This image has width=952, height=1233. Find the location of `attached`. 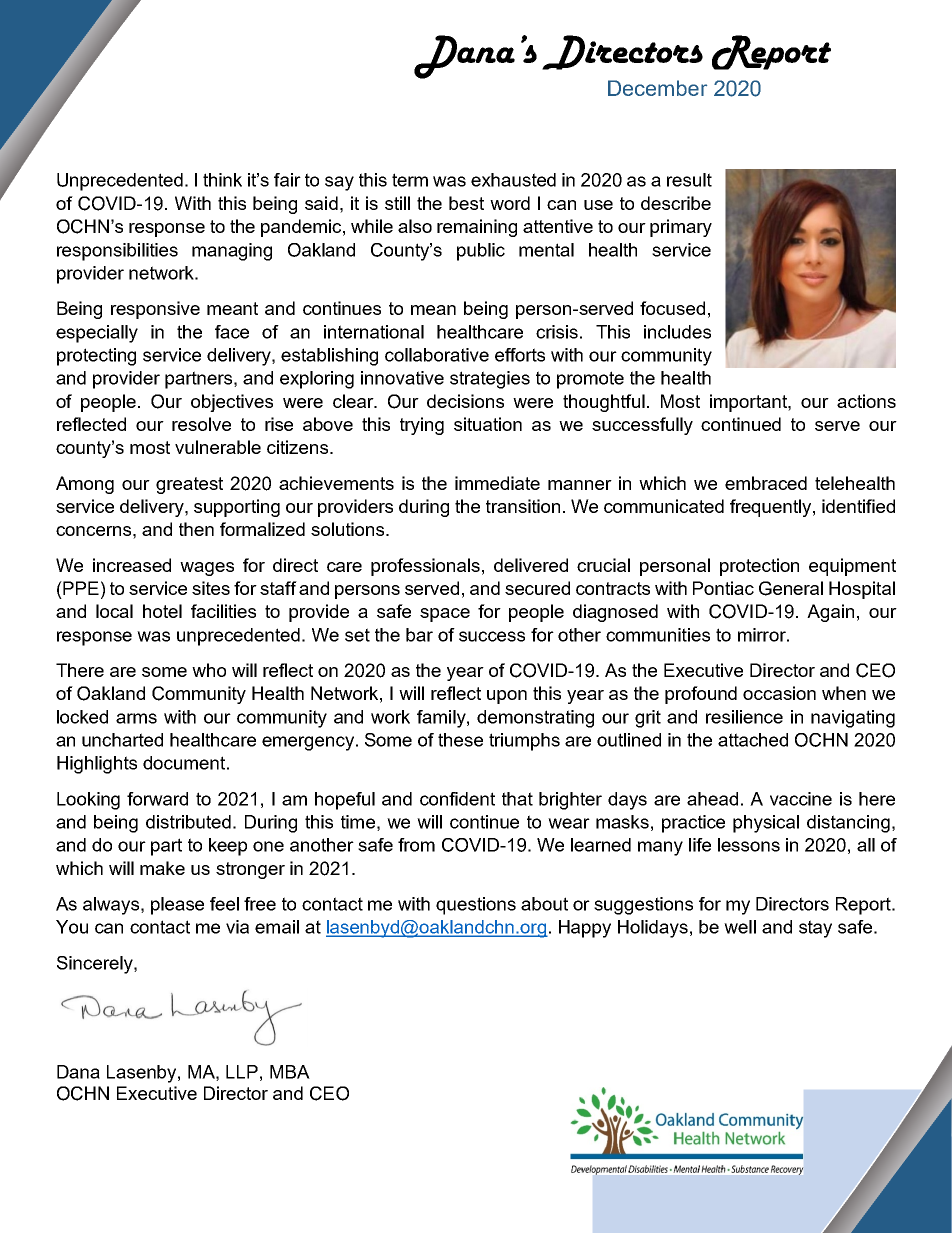

attached is located at coordinates (753, 740).
